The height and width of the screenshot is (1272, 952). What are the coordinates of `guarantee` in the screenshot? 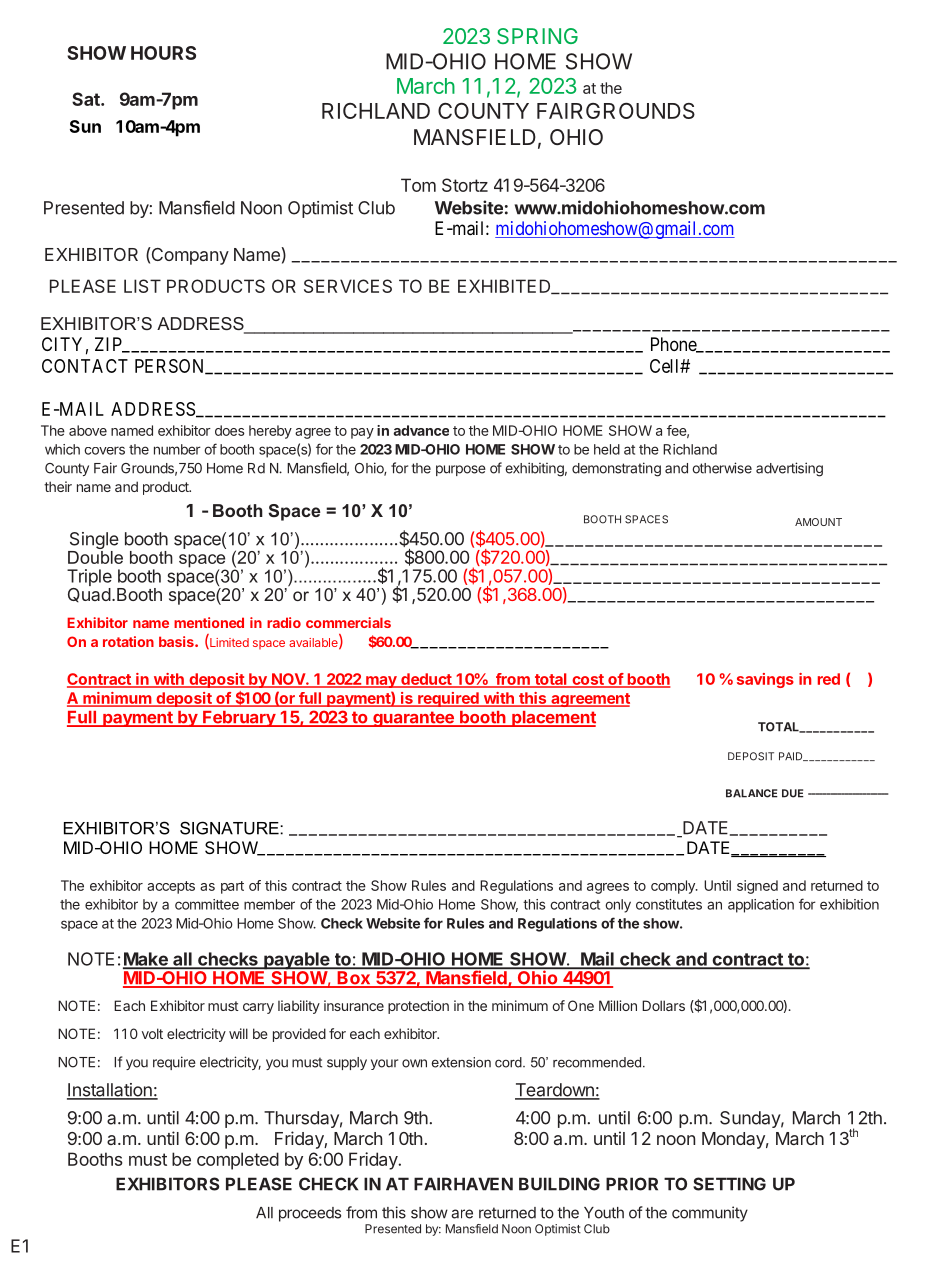 It's located at (413, 719).
